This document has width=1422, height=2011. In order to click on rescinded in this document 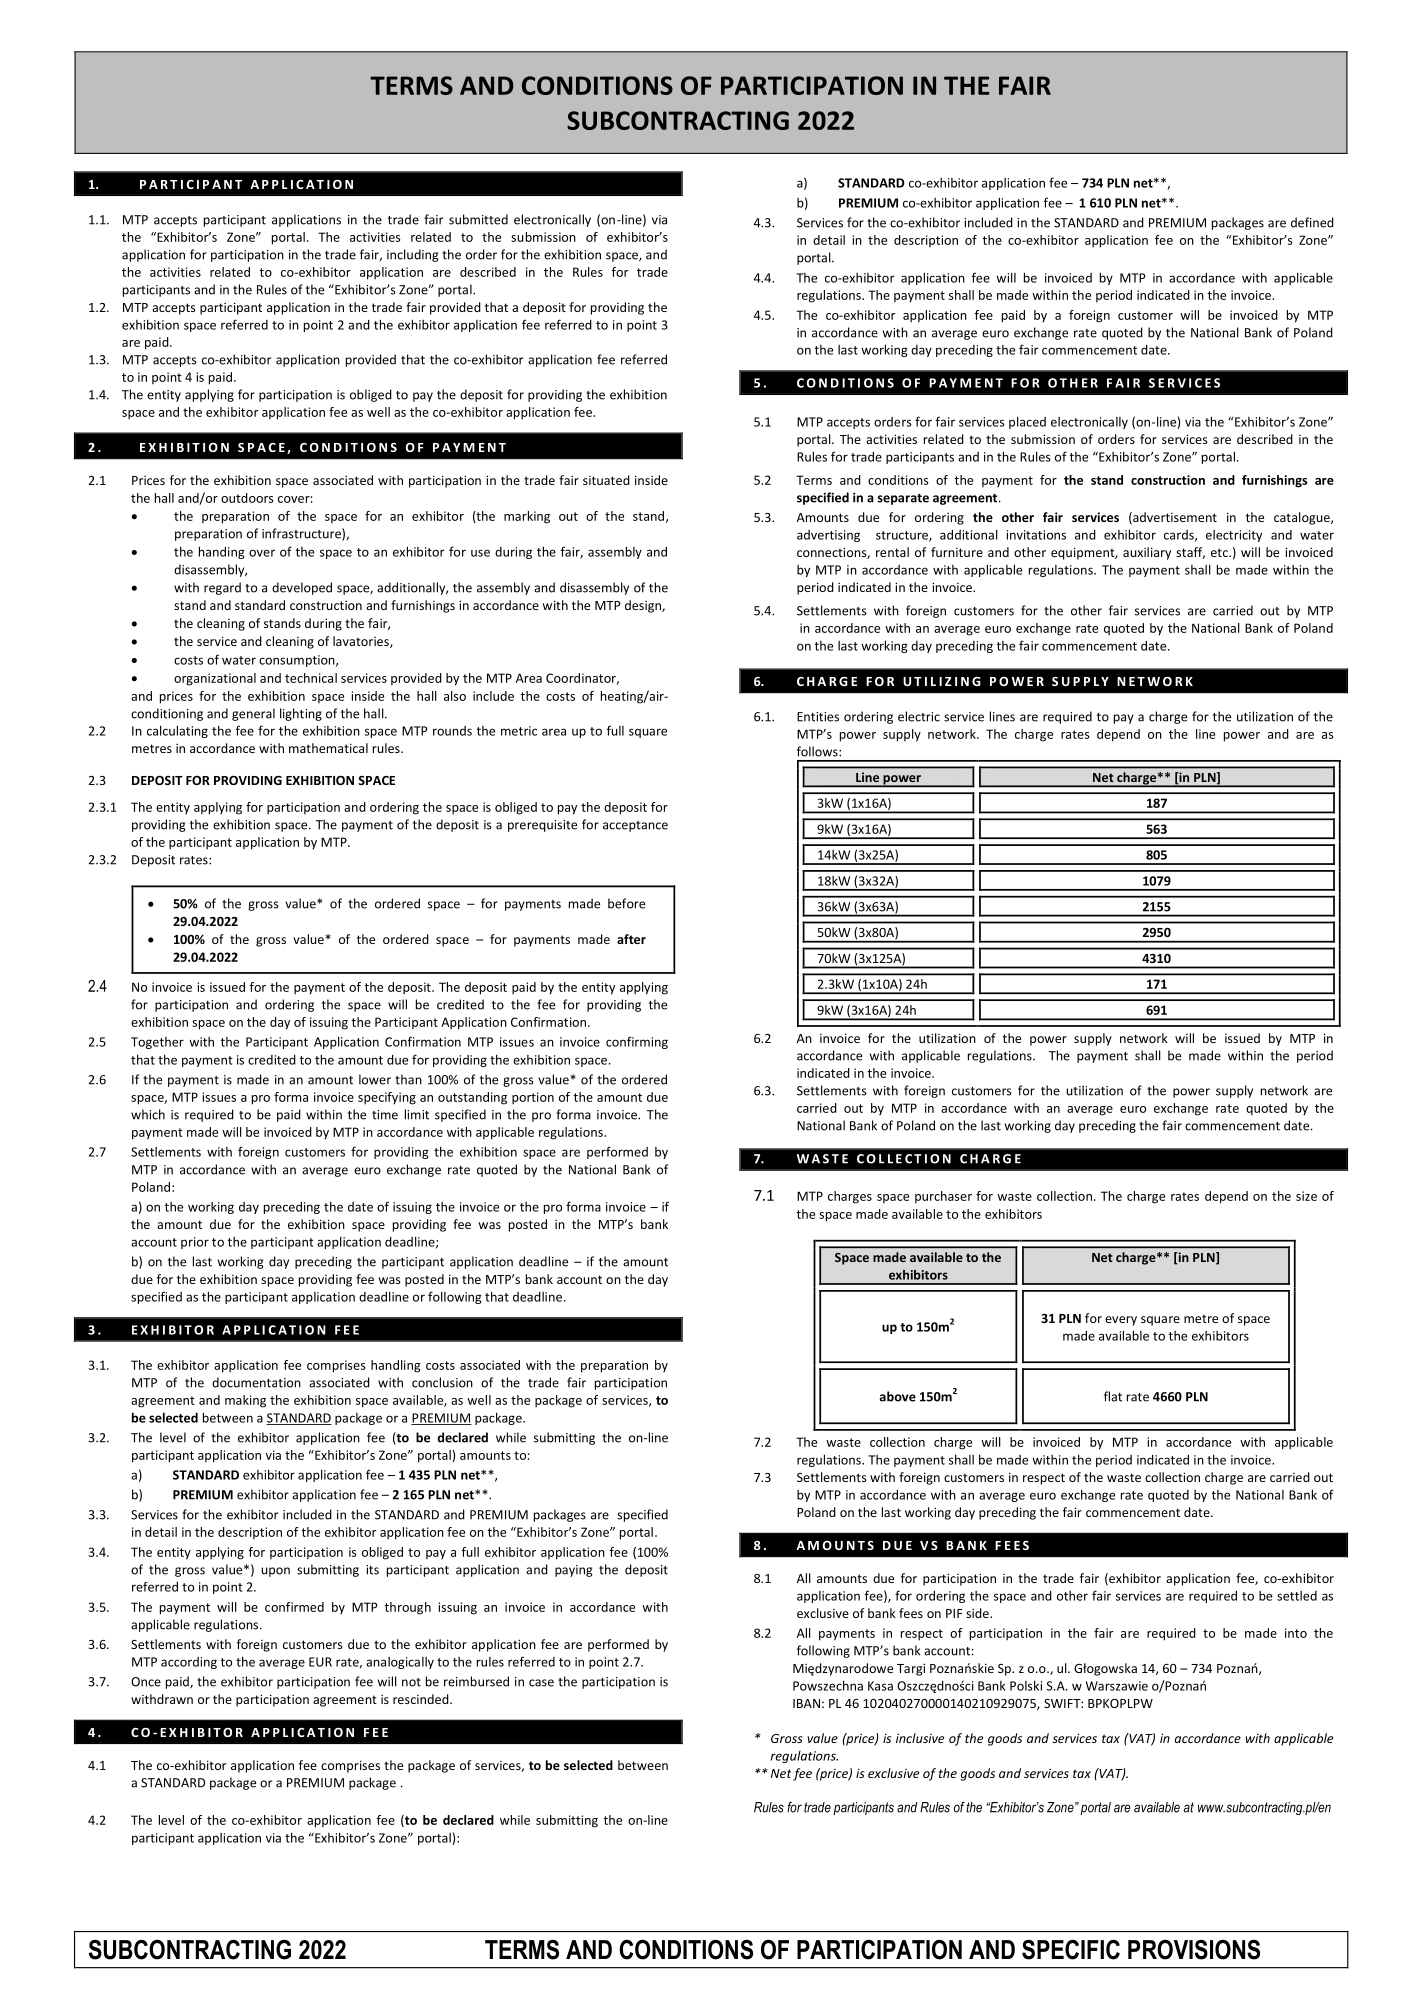, I will do `click(422, 1699)`.
